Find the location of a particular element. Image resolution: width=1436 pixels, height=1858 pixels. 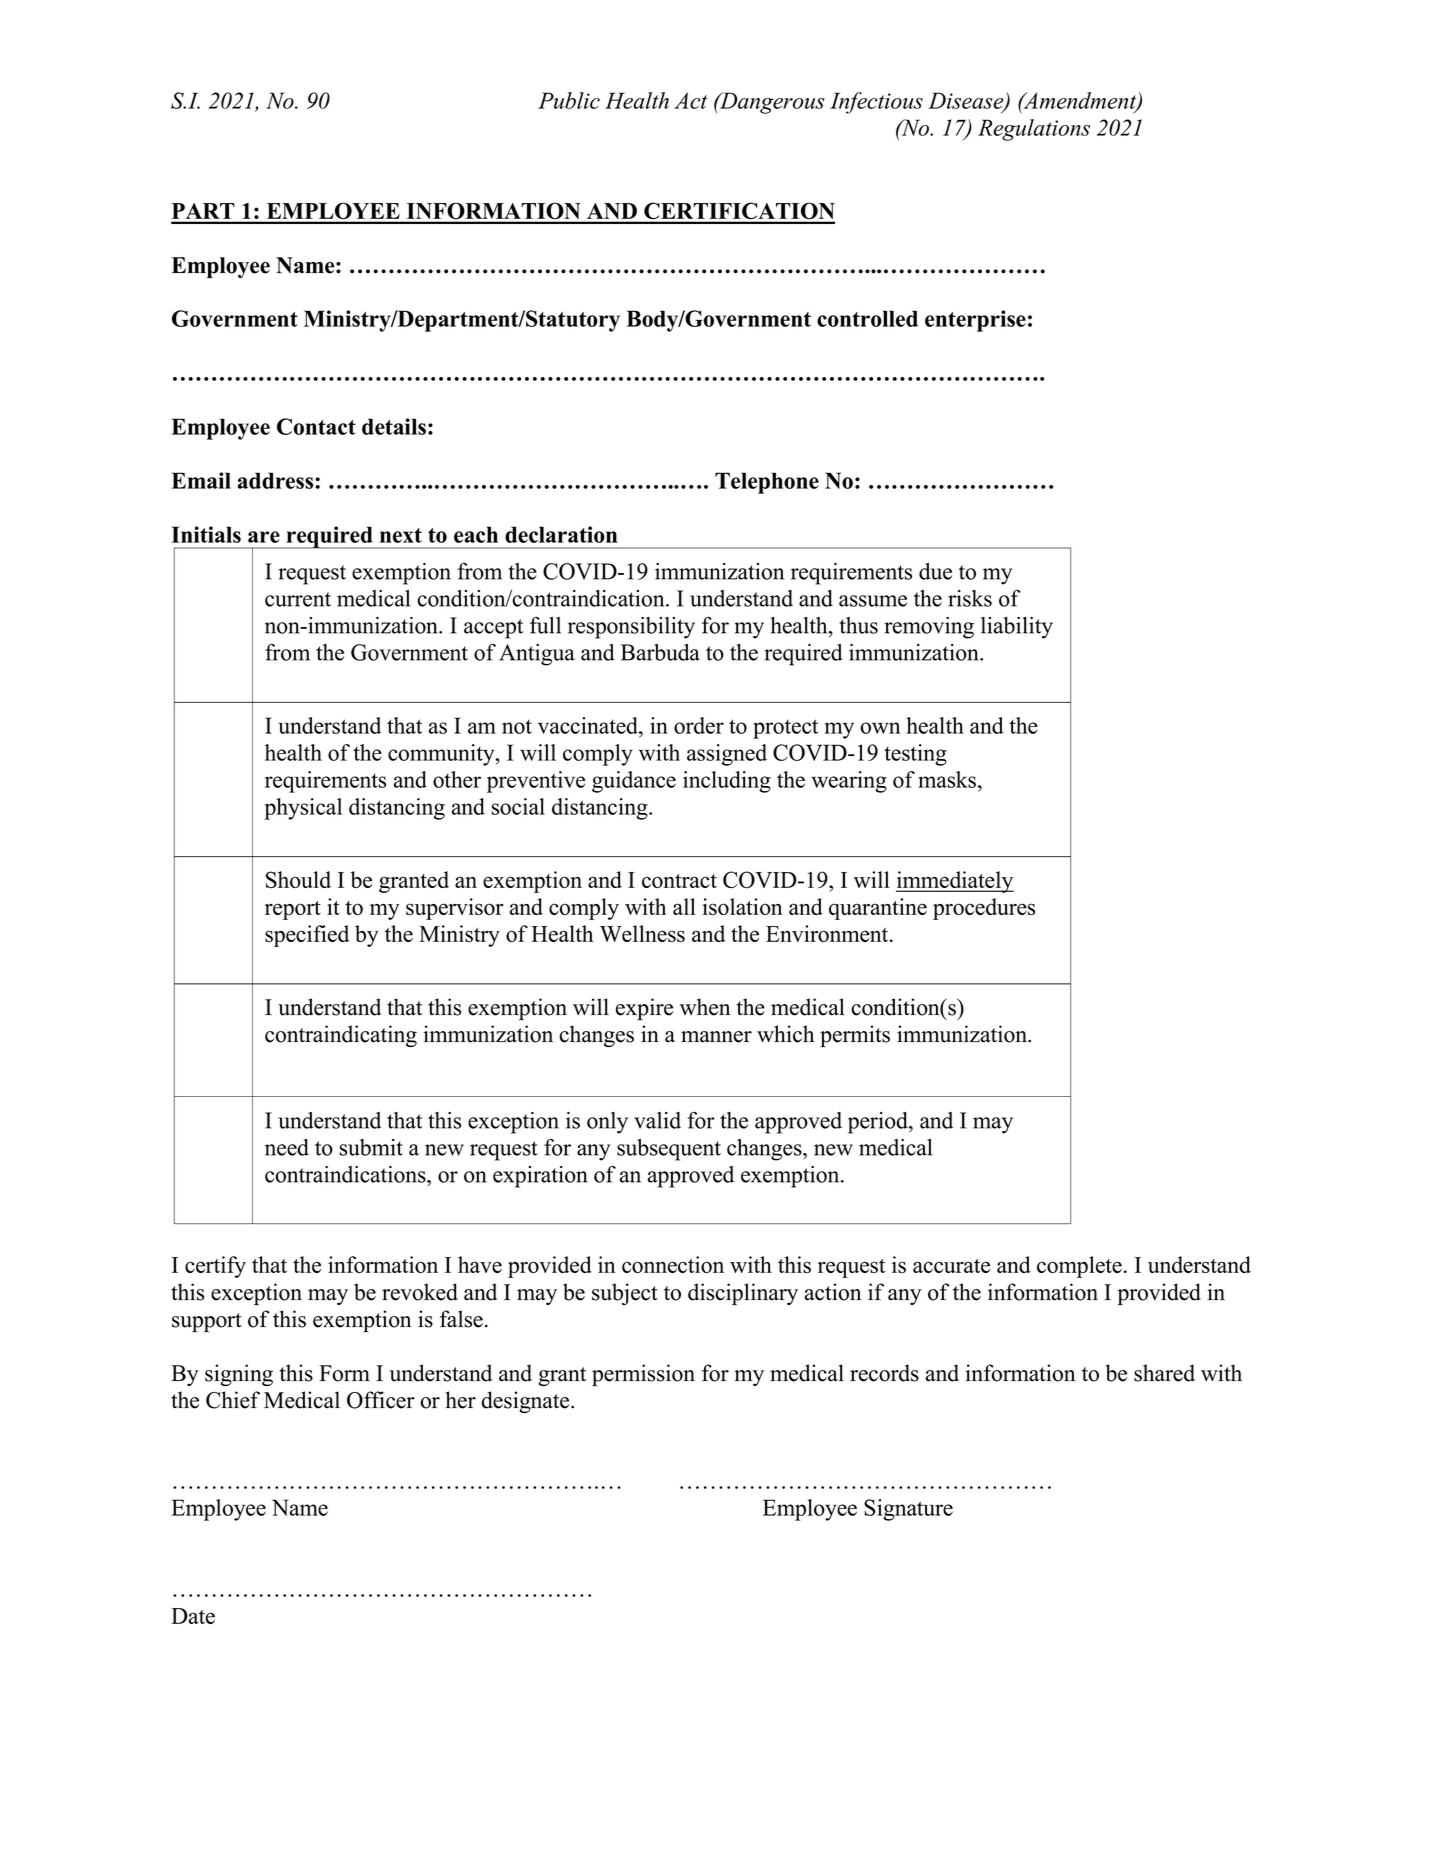

Public is located at coordinates (569, 100).
